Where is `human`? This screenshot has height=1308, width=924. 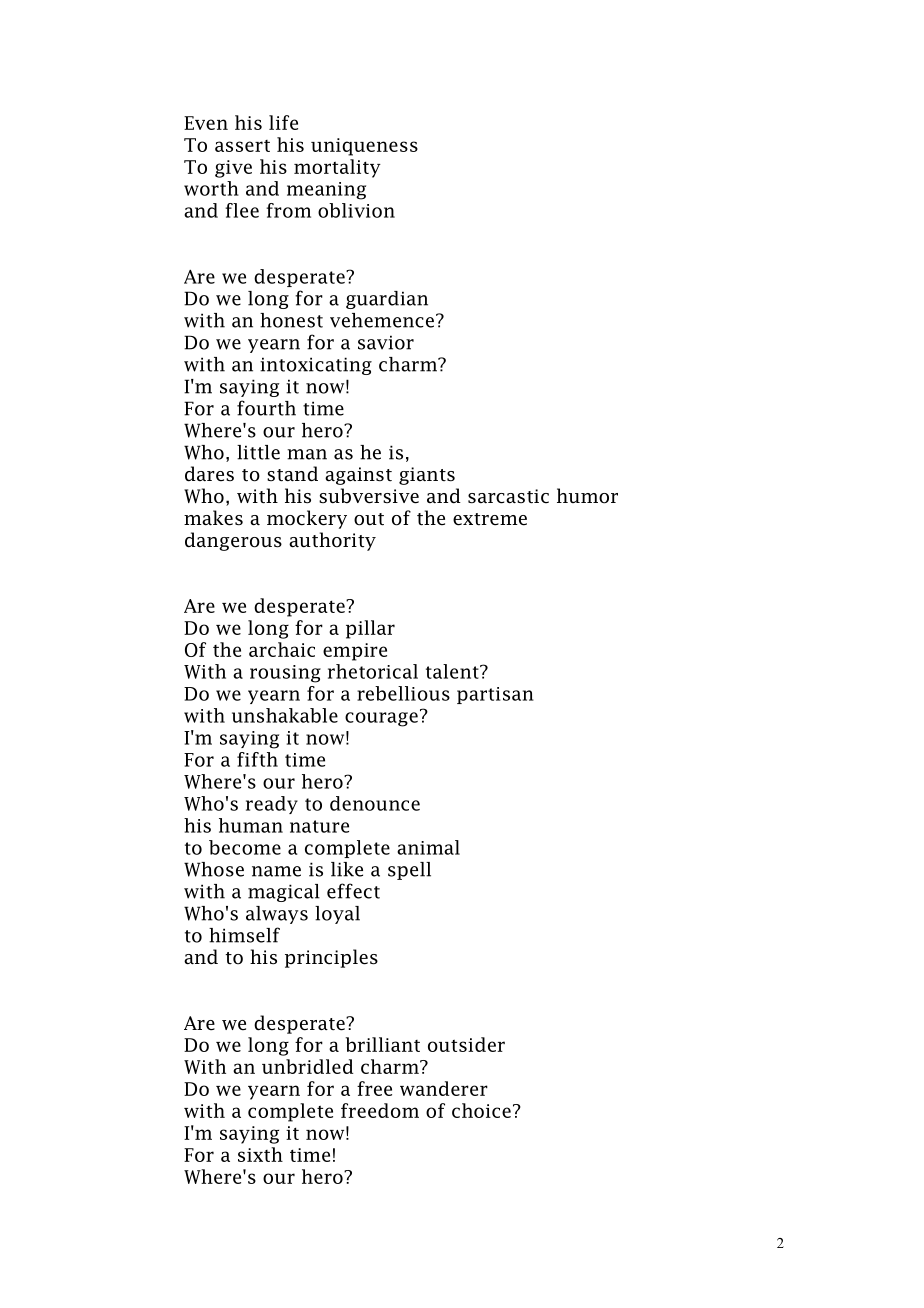
human is located at coordinates (251, 825).
